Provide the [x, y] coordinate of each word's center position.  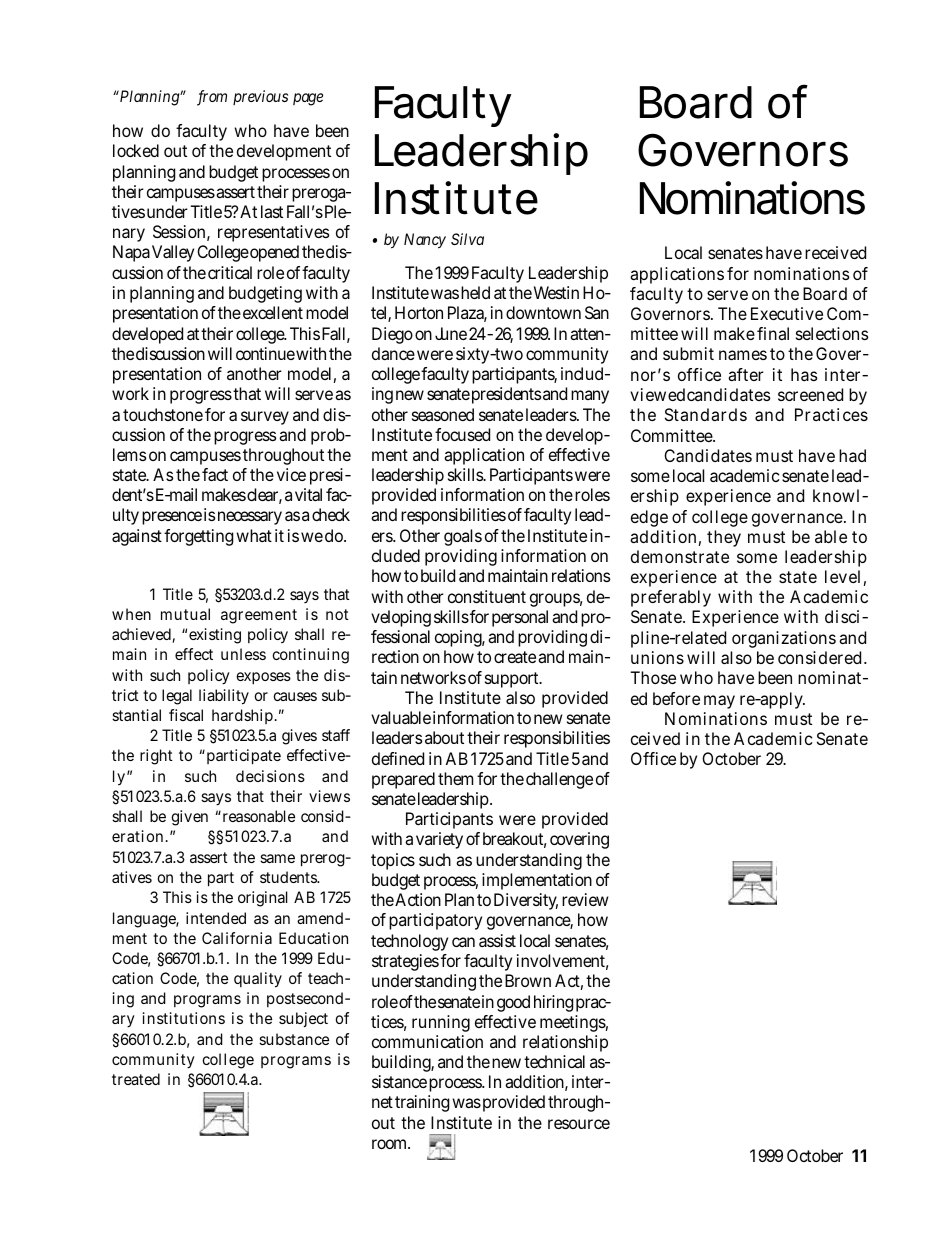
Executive [787, 313]
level [842, 576]
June [451, 333]
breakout [514, 840]
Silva [467, 239]
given [189, 818]
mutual [185, 614]
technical [554, 1061]
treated [136, 1079]
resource [579, 1124]
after [746, 374]
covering [579, 840]
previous [260, 97]
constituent [487, 596]
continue [265, 353]
